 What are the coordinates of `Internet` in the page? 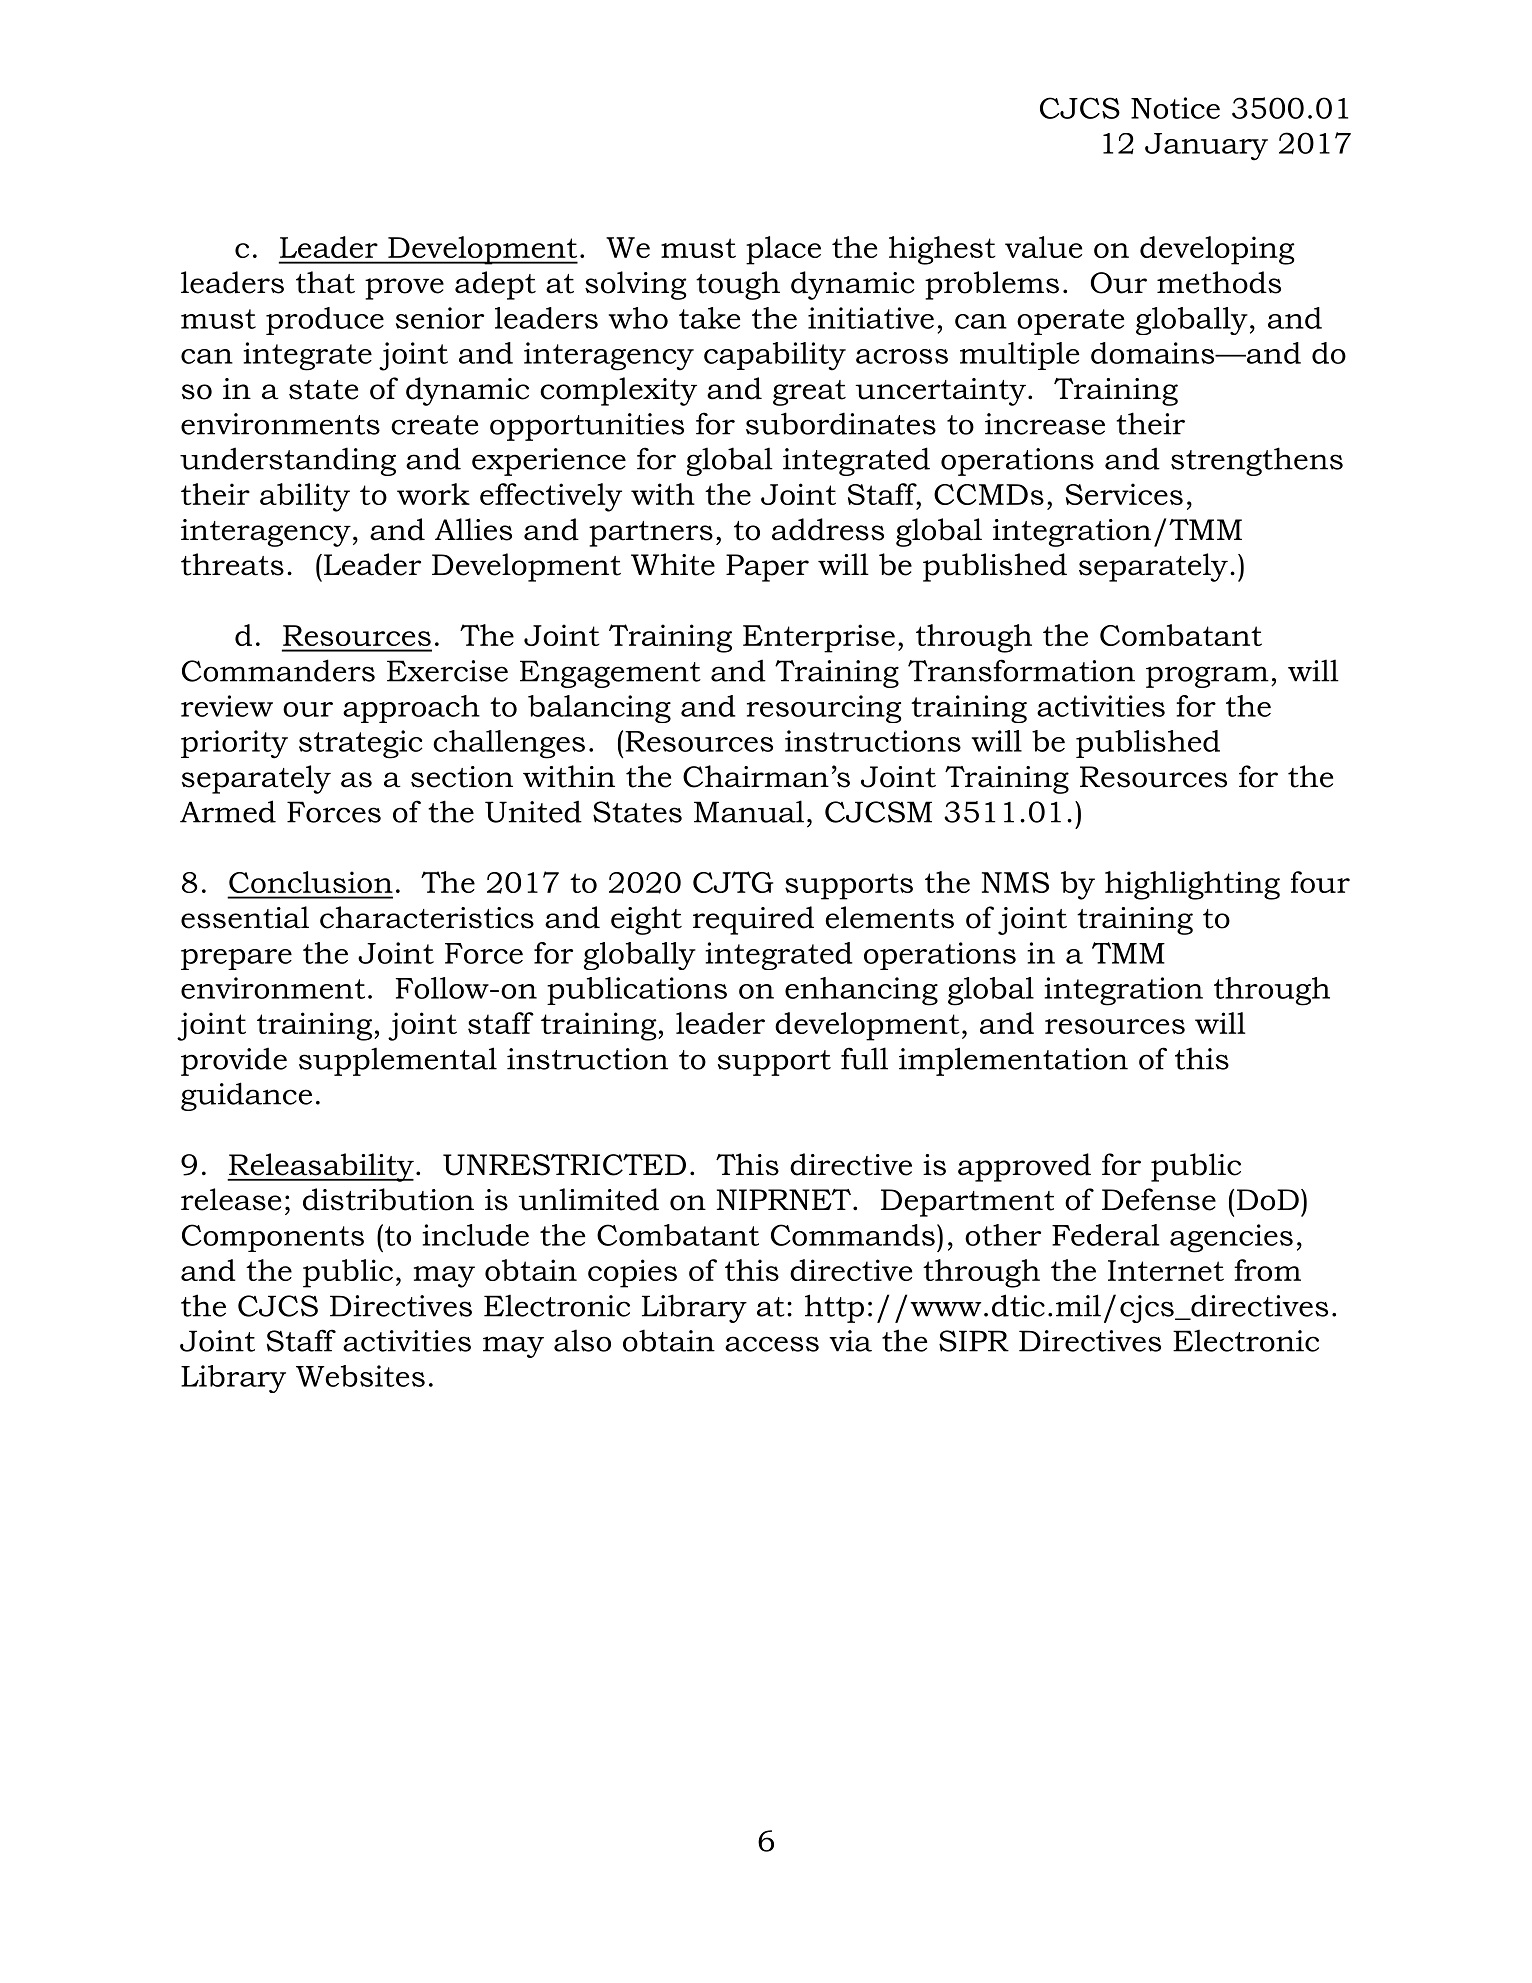 It's located at (1166, 1270).
